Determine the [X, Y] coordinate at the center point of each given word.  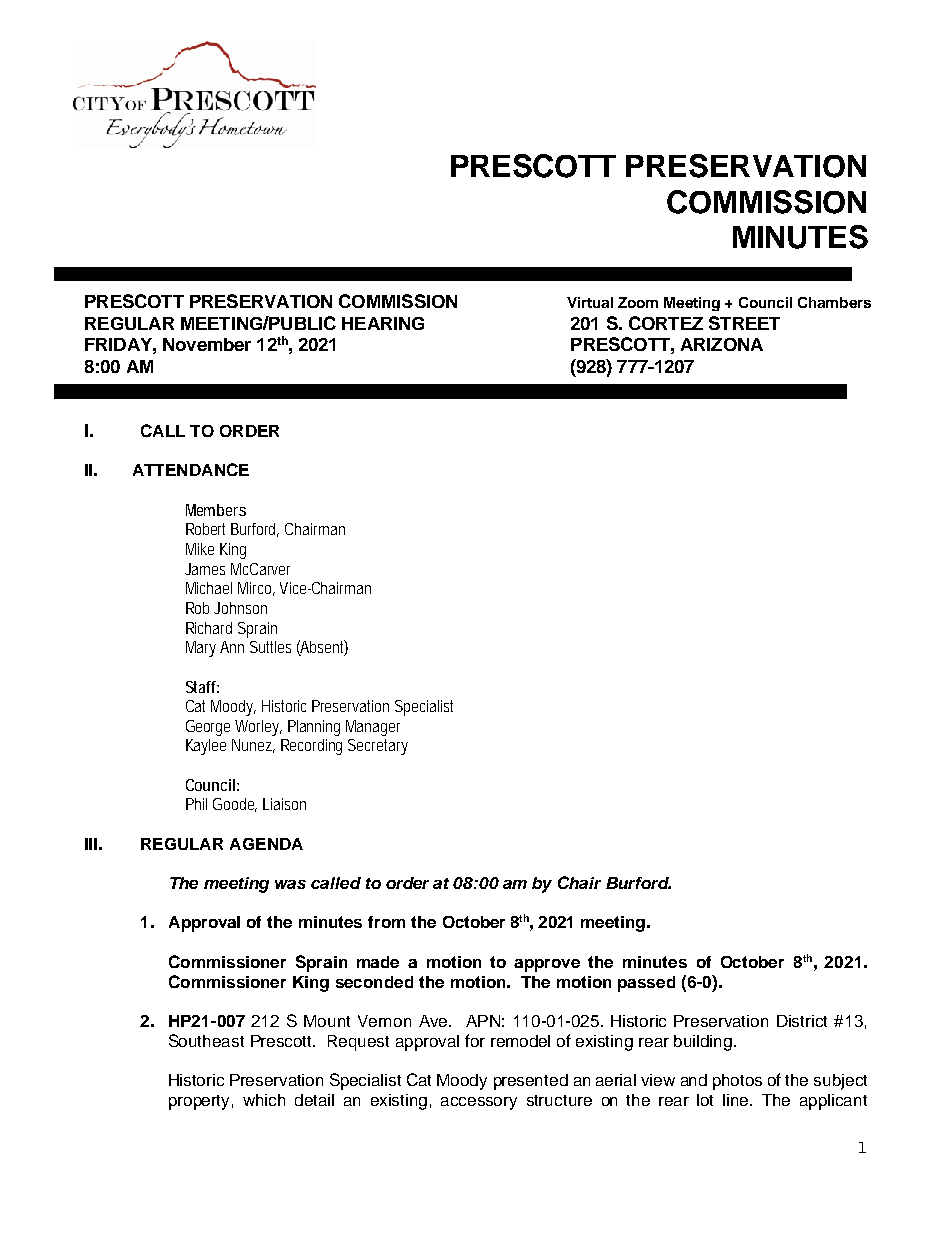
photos [737, 1082]
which [264, 1100]
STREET [744, 323]
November [207, 344]
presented [531, 1082]
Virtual [590, 302]
